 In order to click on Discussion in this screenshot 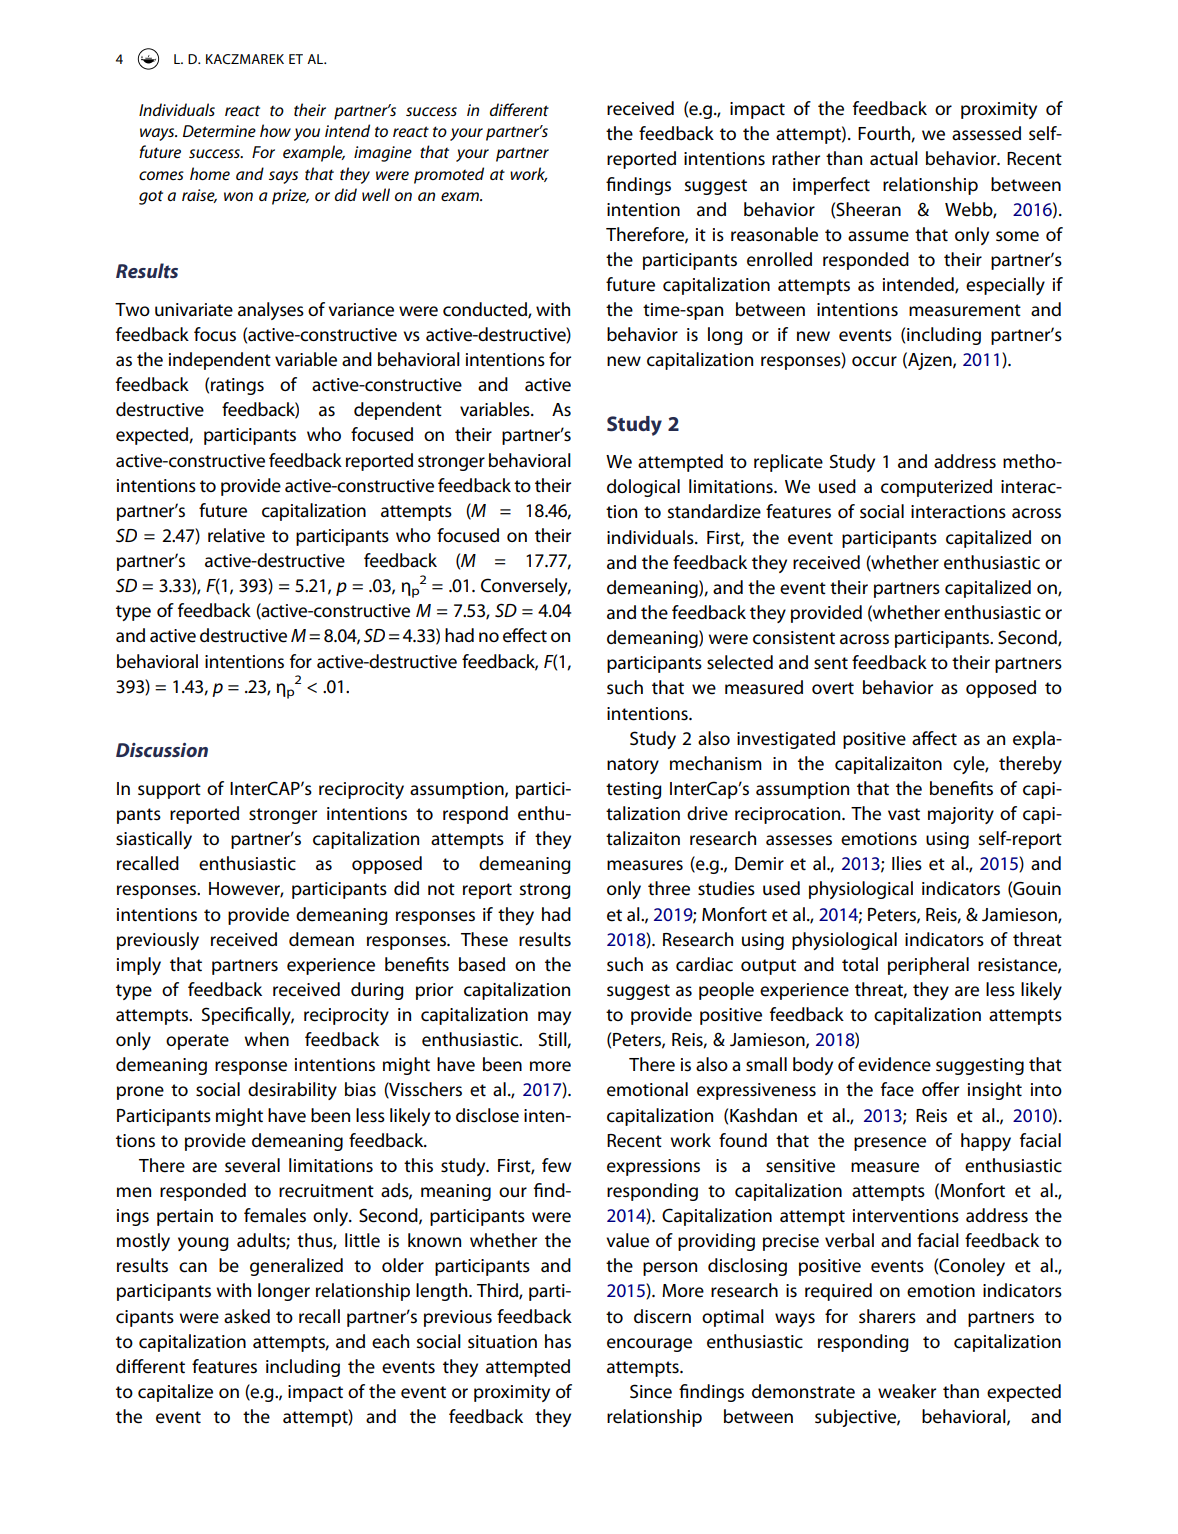, I will do `click(162, 750)`.
